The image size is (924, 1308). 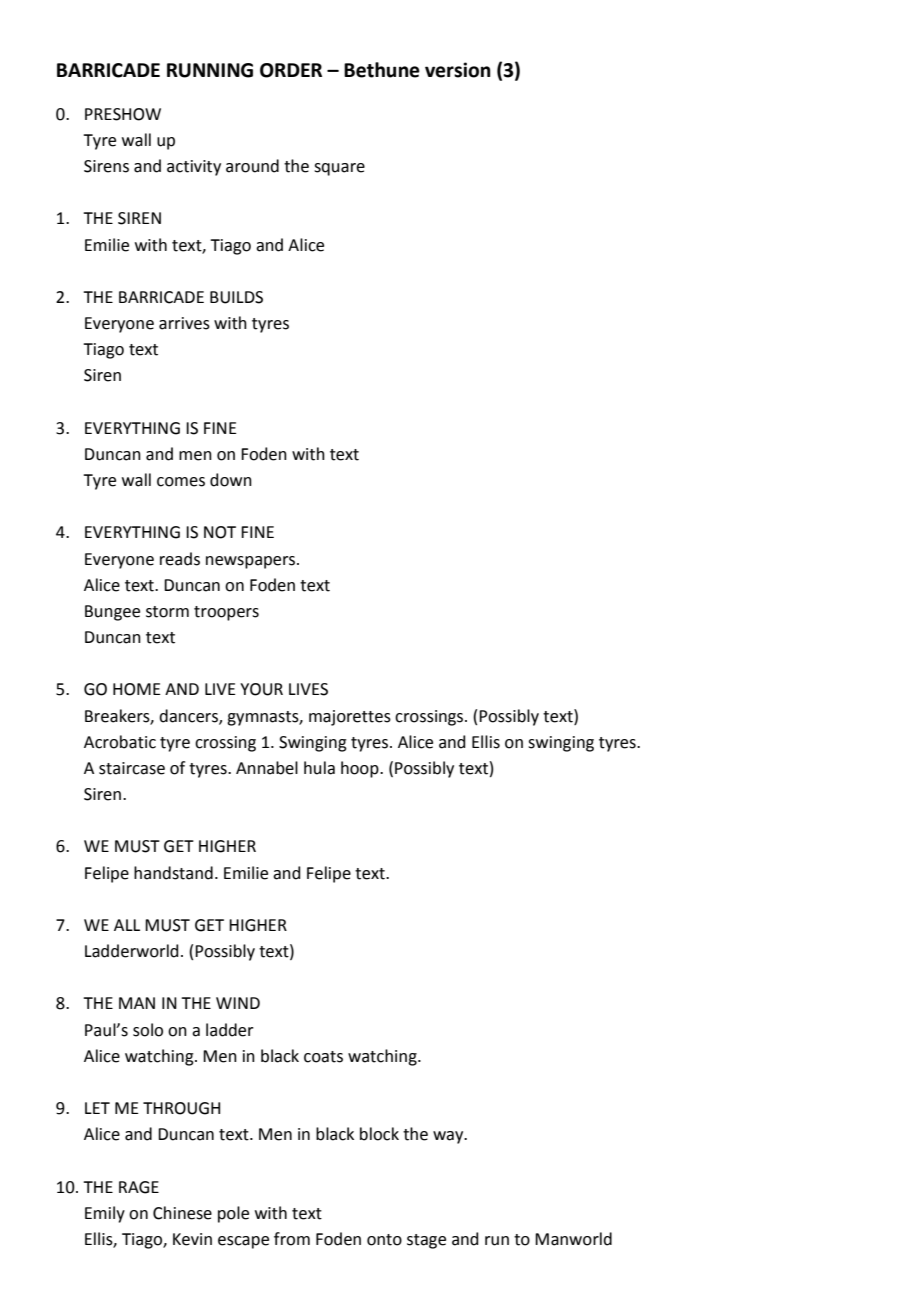 What do you see at coordinates (194, 168) in the screenshot?
I see `activity` at bounding box center [194, 168].
